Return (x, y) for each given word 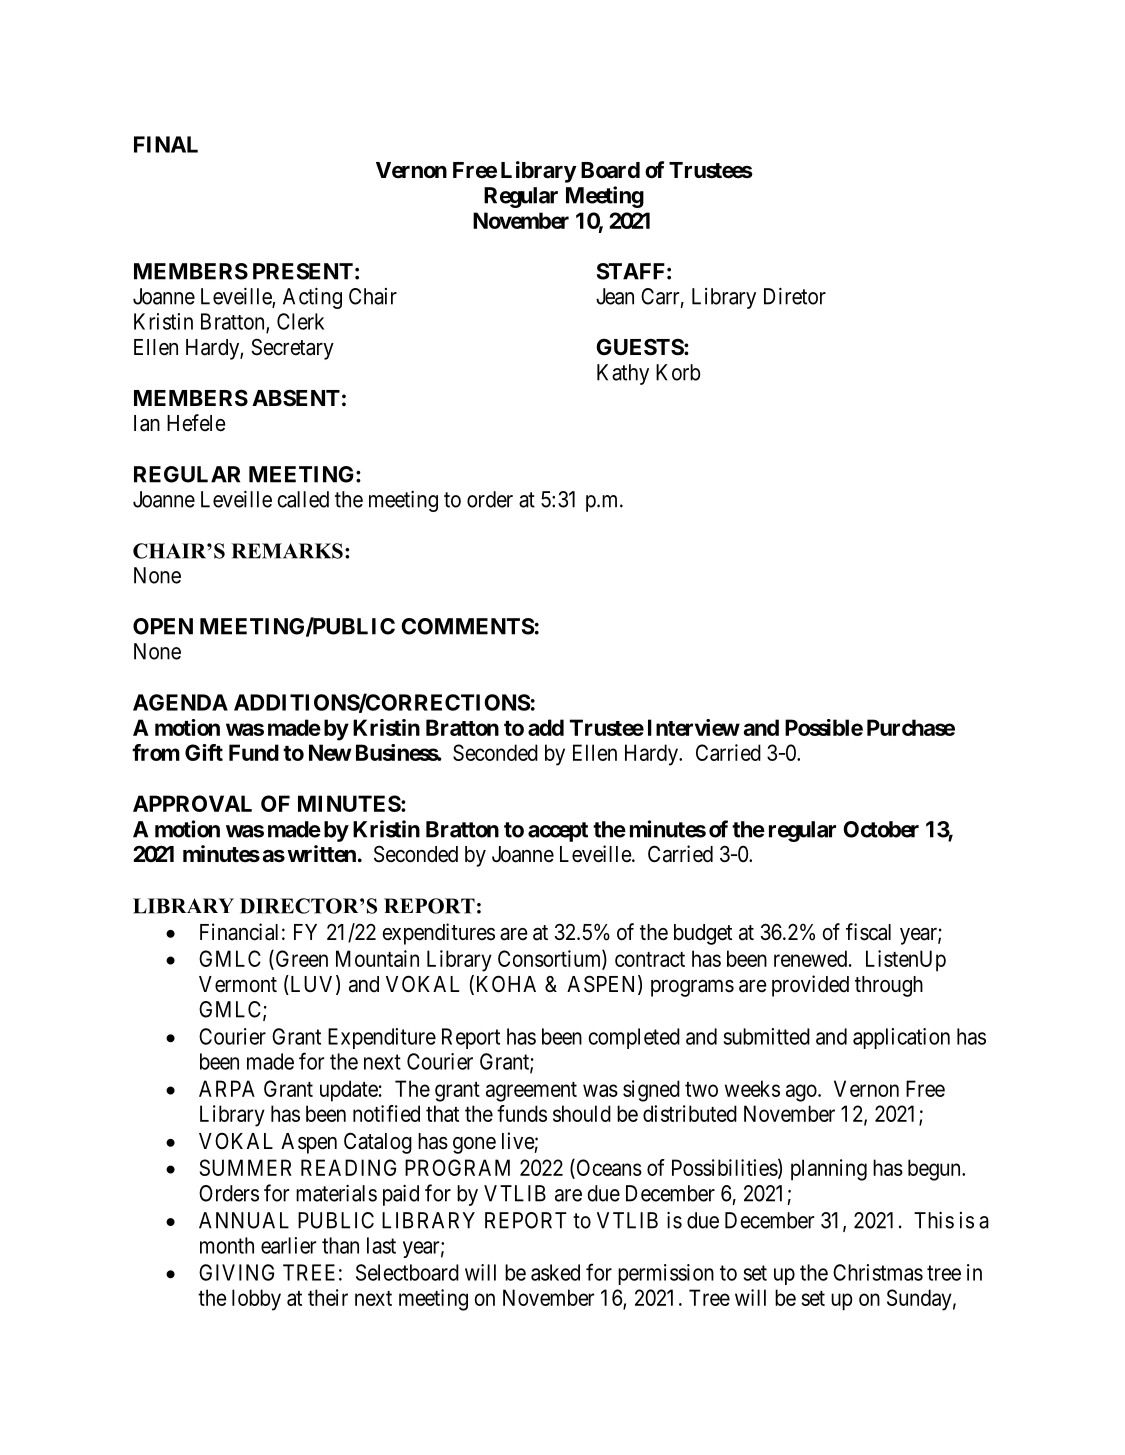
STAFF (631, 271)
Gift (204, 752)
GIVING (236, 1272)
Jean (615, 296)
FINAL (166, 144)
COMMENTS (468, 626)
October (881, 829)
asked (555, 1272)
